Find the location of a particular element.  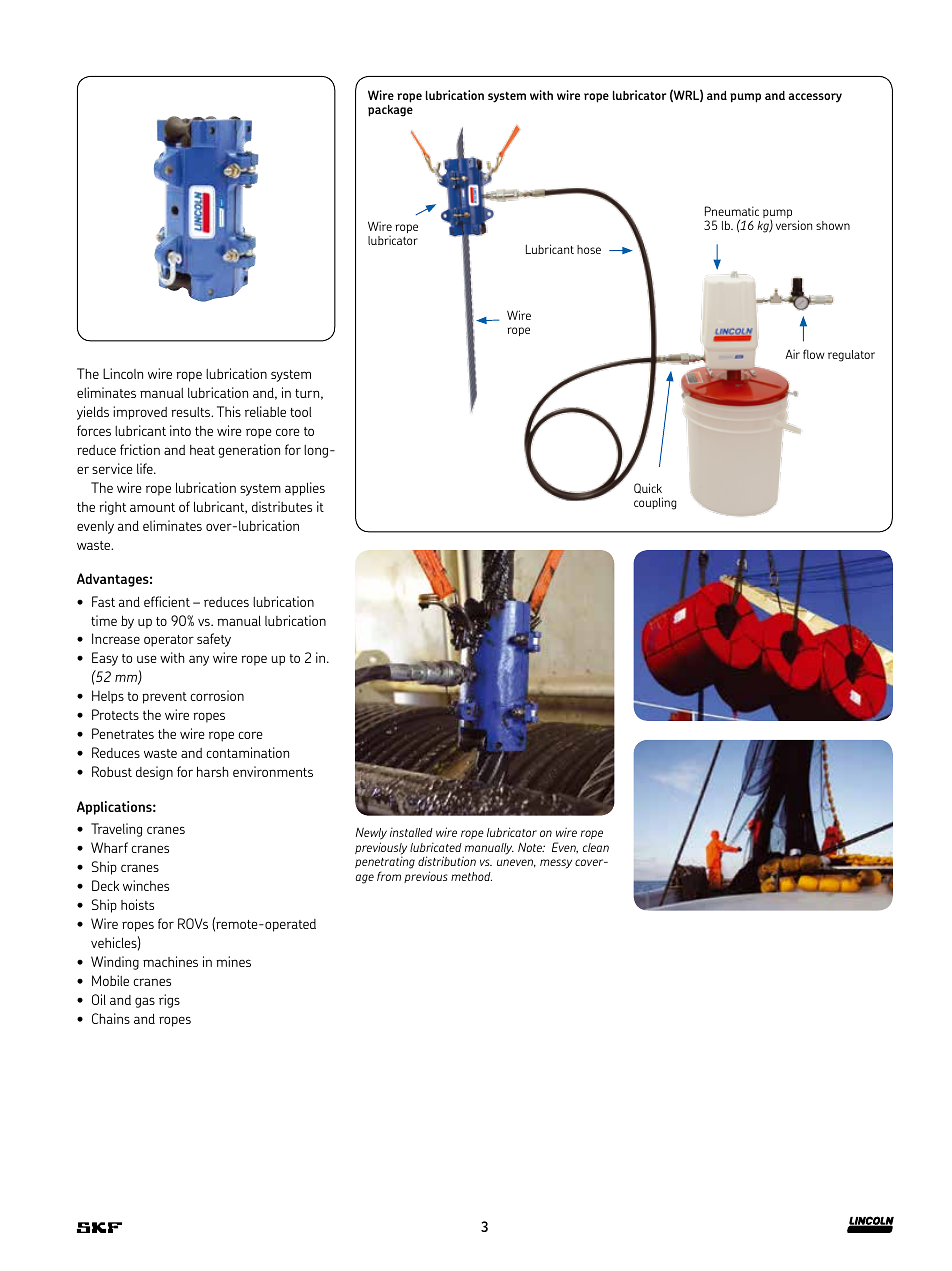

rigs is located at coordinates (169, 1001).
